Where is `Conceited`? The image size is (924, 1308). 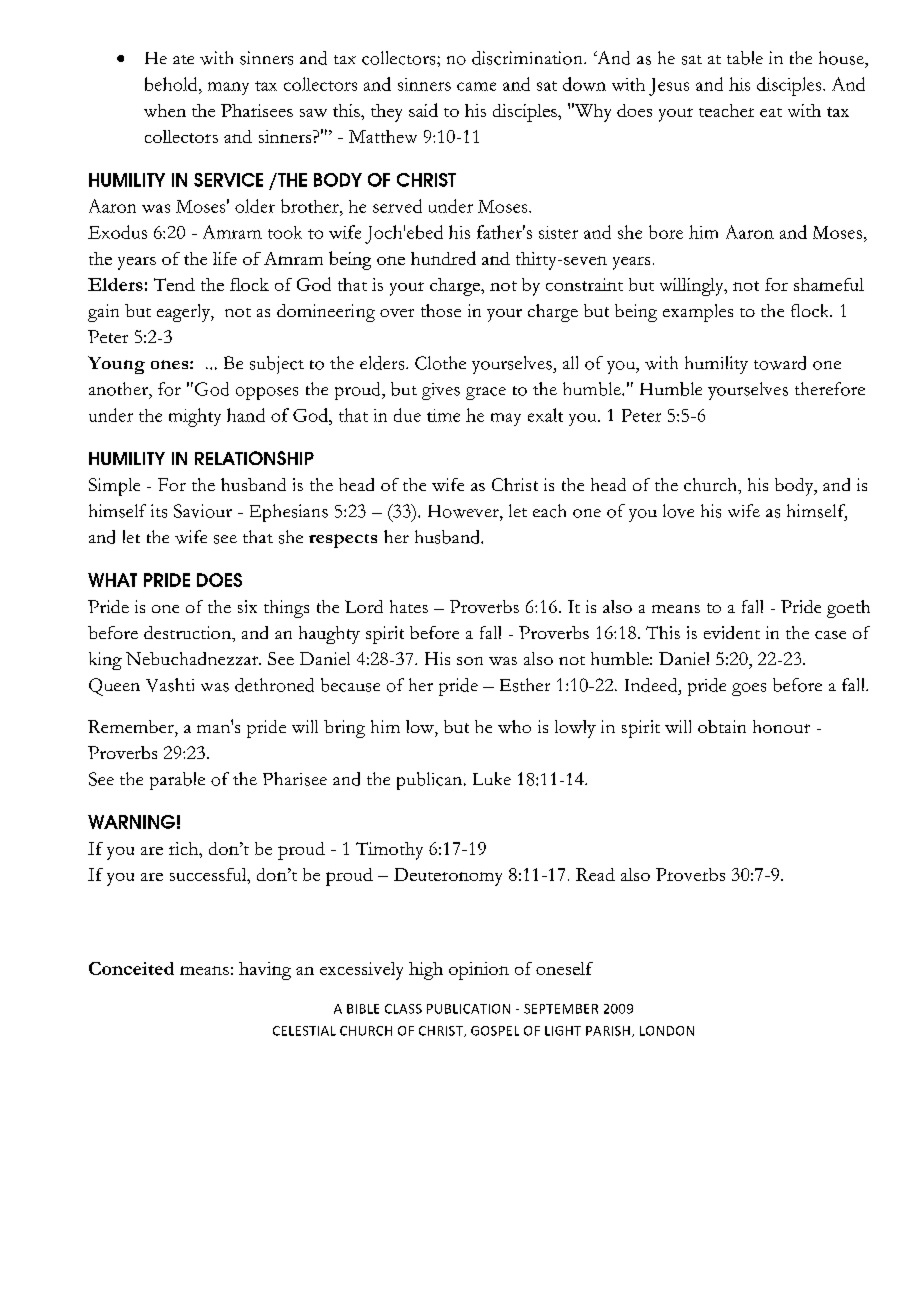 Conceited is located at coordinates (131, 968).
